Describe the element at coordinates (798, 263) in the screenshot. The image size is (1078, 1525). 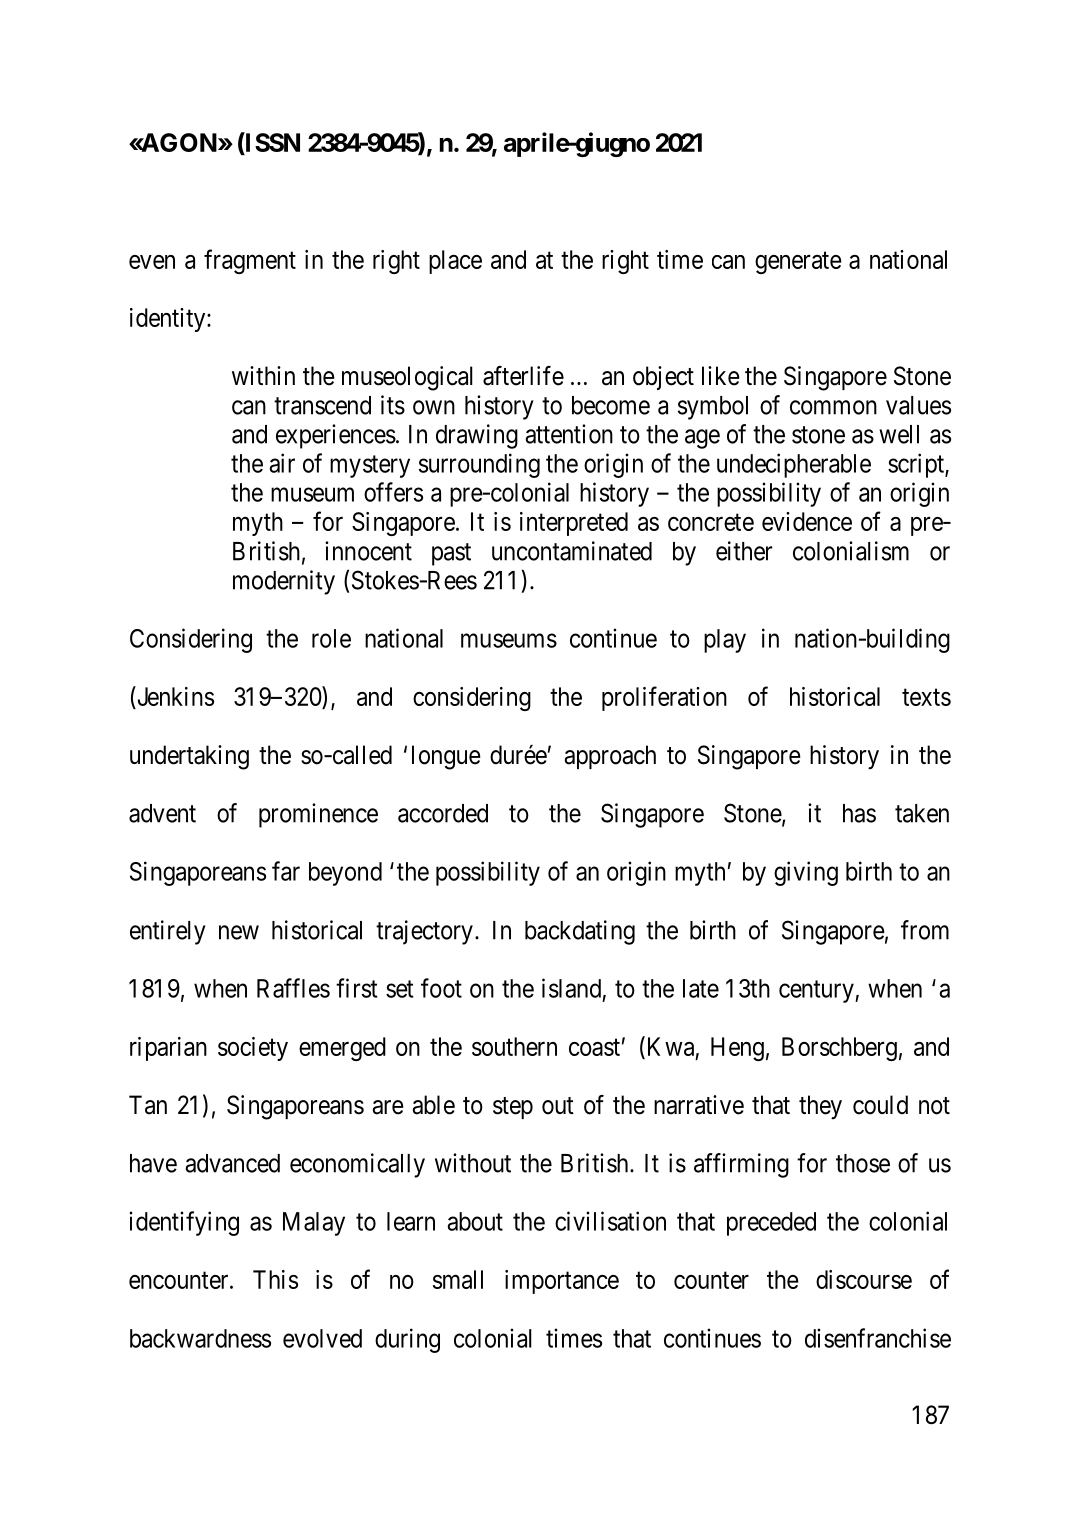
I see `generate` at that location.
